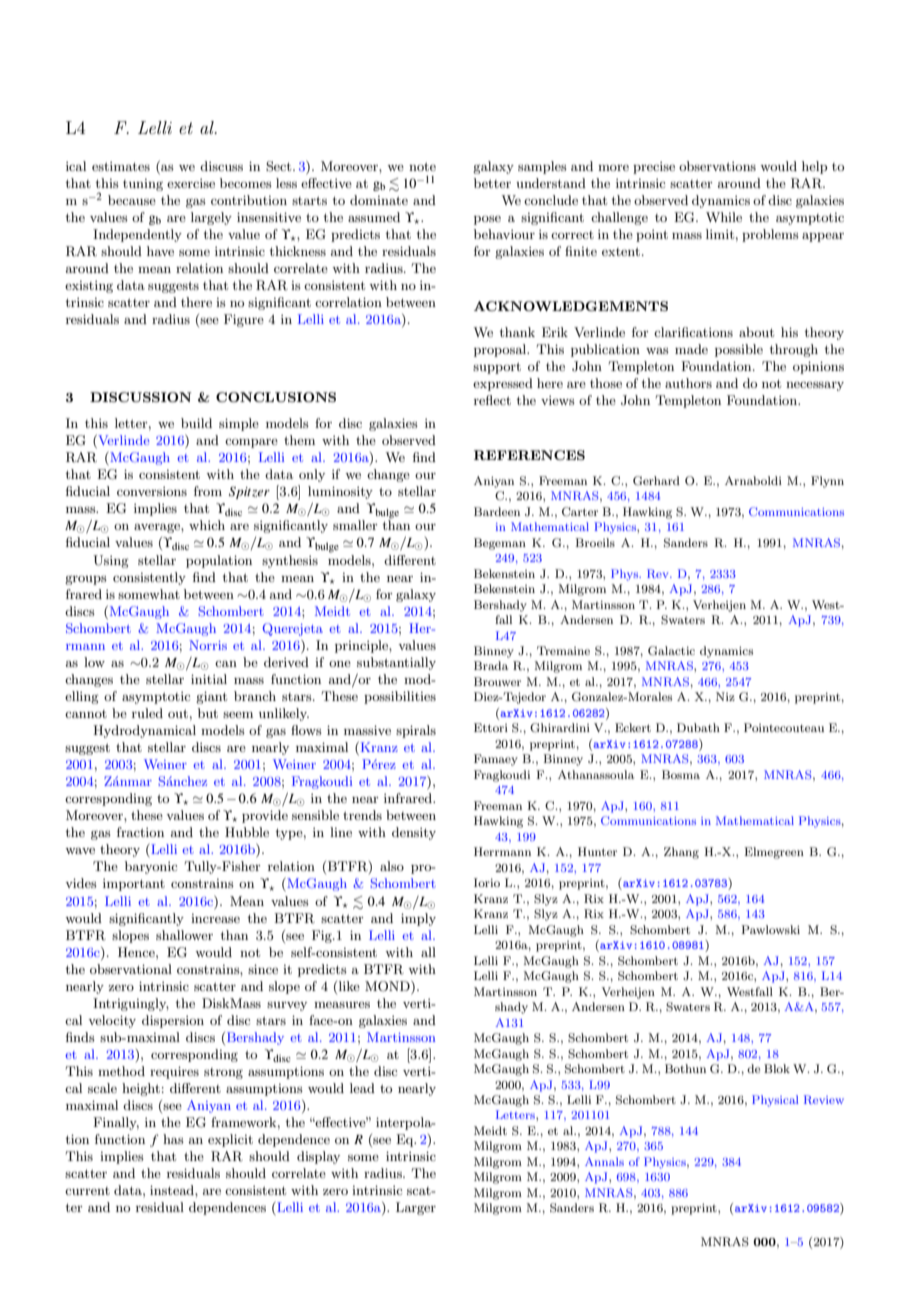 This screenshot has width=924, height=1308. I want to click on Niz, so click(725, 696).
